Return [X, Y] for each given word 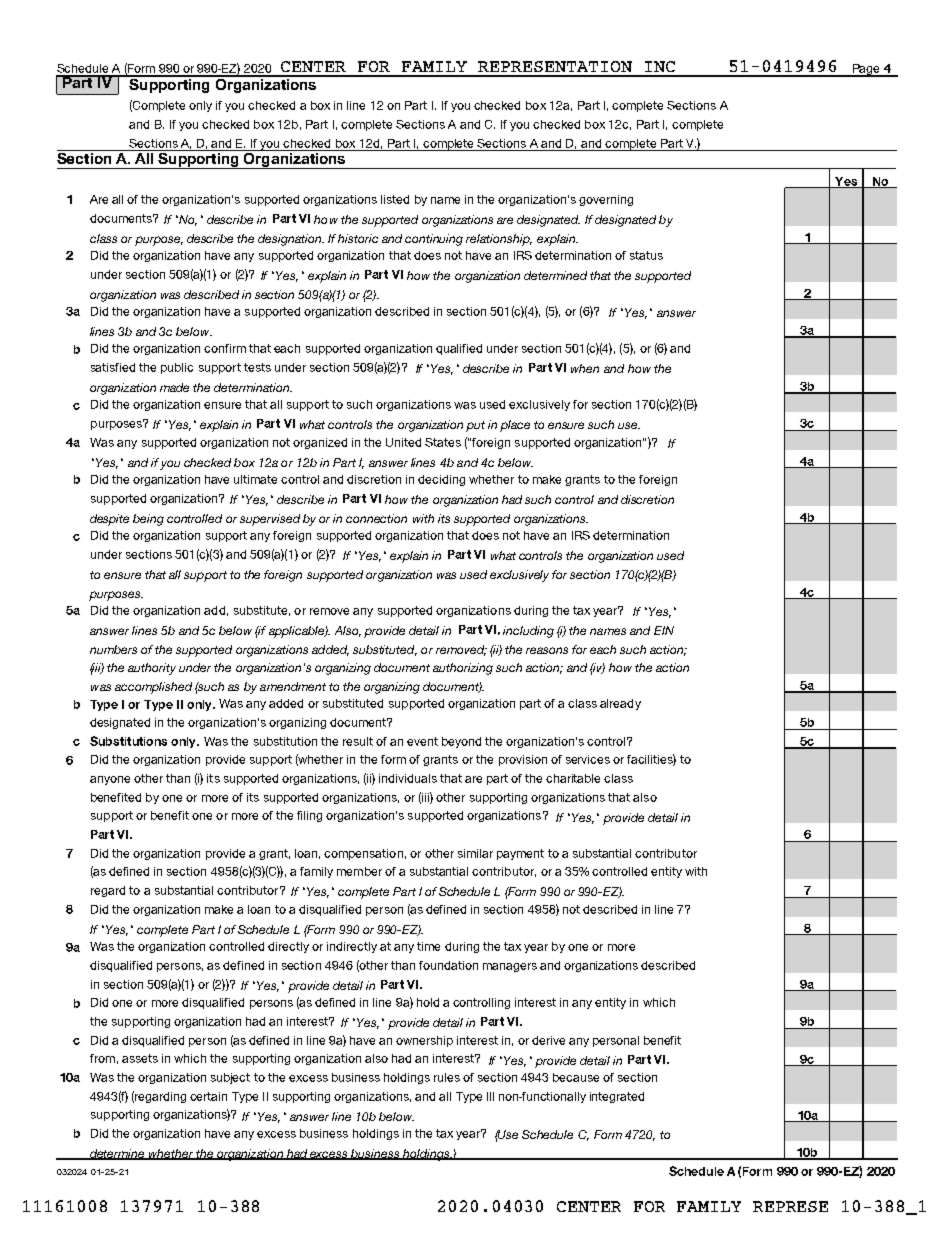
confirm [225, 348]
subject [230, 1078]
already [620, 704]
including [528, 632]
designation [291, 240]
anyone [110, 780]
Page [866, 70]
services [588, 759]
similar [475, 853]
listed [395, 199]
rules [447, 1077]
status [646, 255]
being [148, 520]
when [585, 368]
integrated [617, 1097]
